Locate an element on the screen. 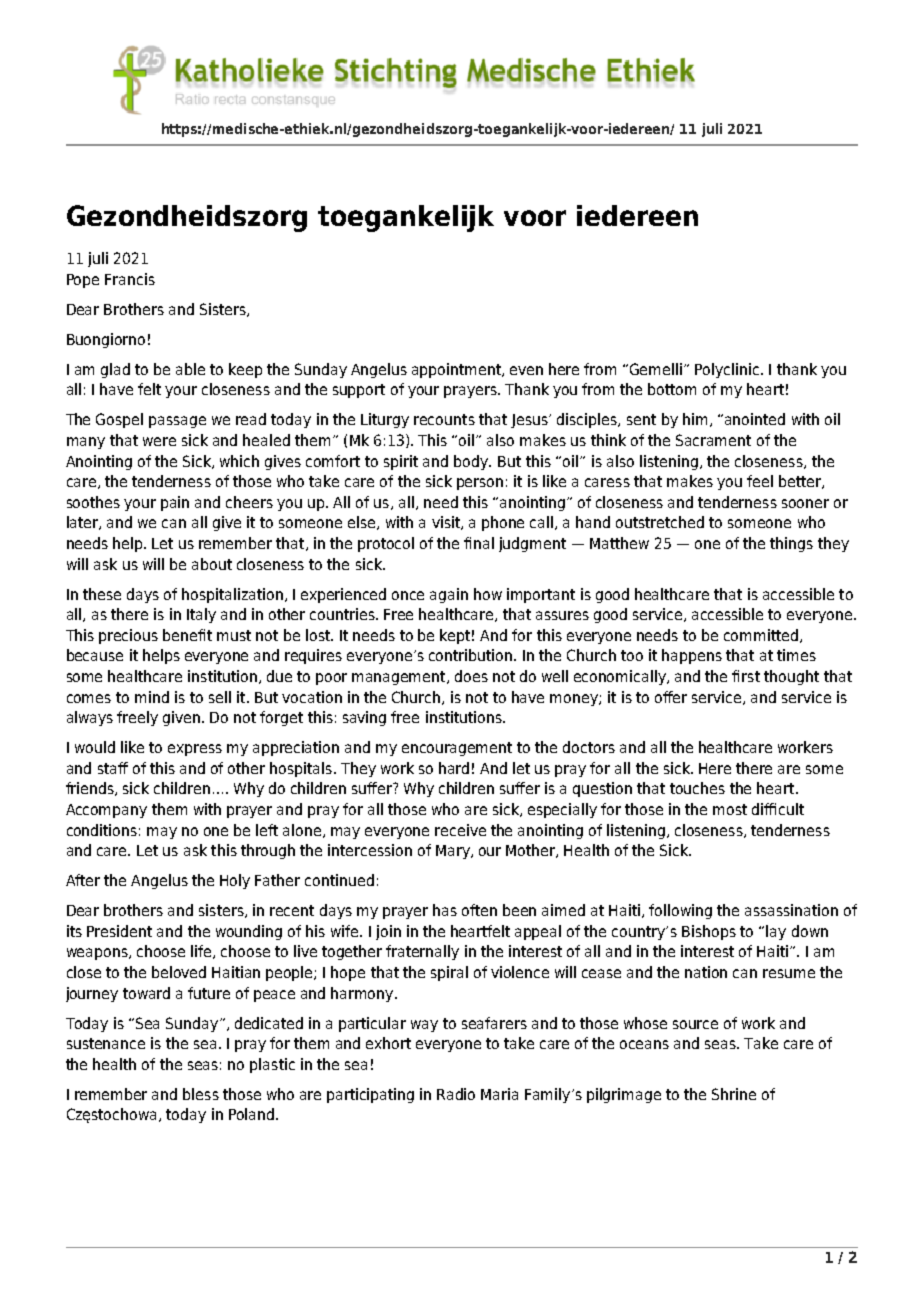 This screenshot has width=924, height=1308. Holy is located at coordinates (235, 881).
